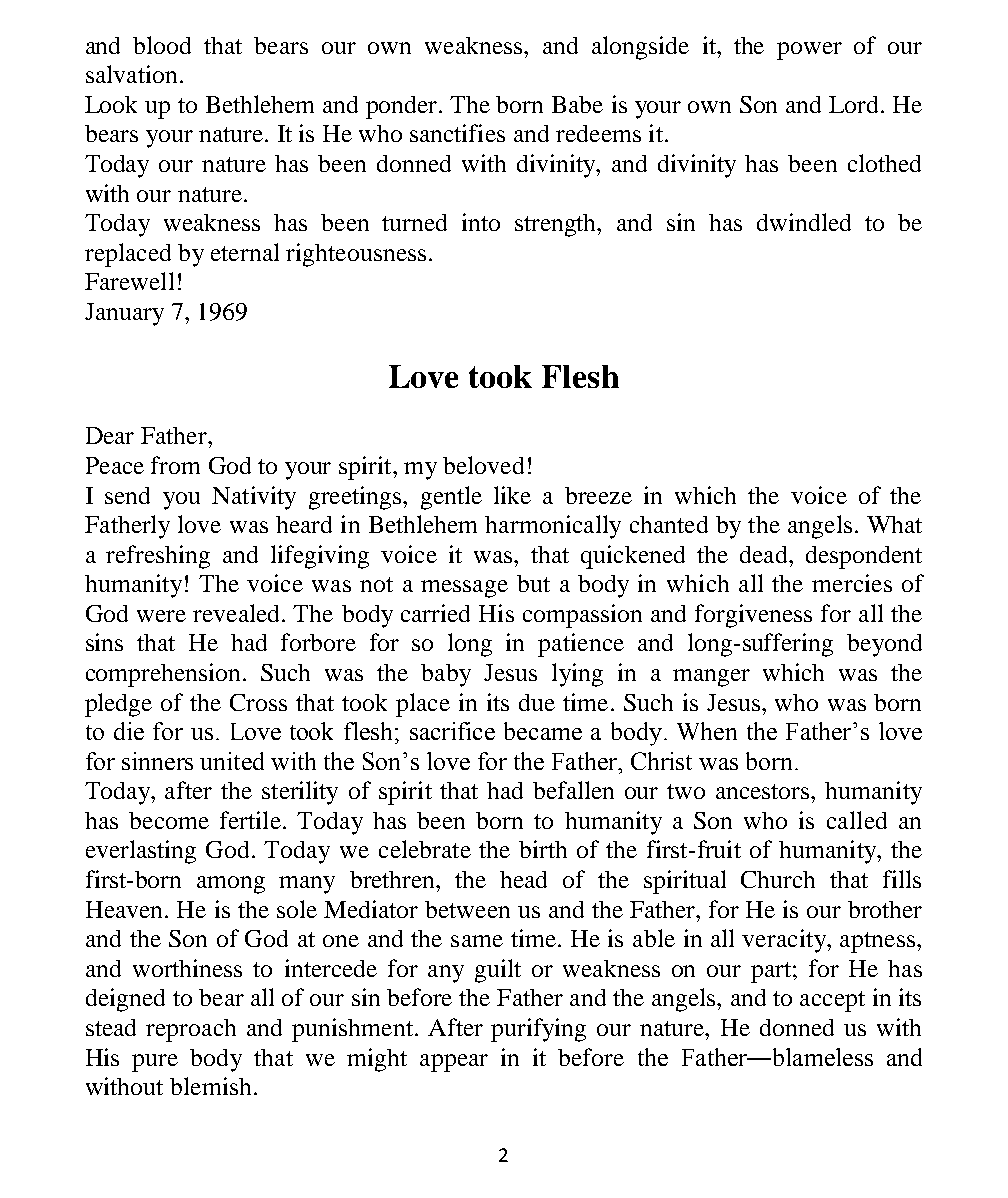 Image resolution: width=1008 pixels, height=1198 pixels. I want to click on accept, so click(832, 1001).
